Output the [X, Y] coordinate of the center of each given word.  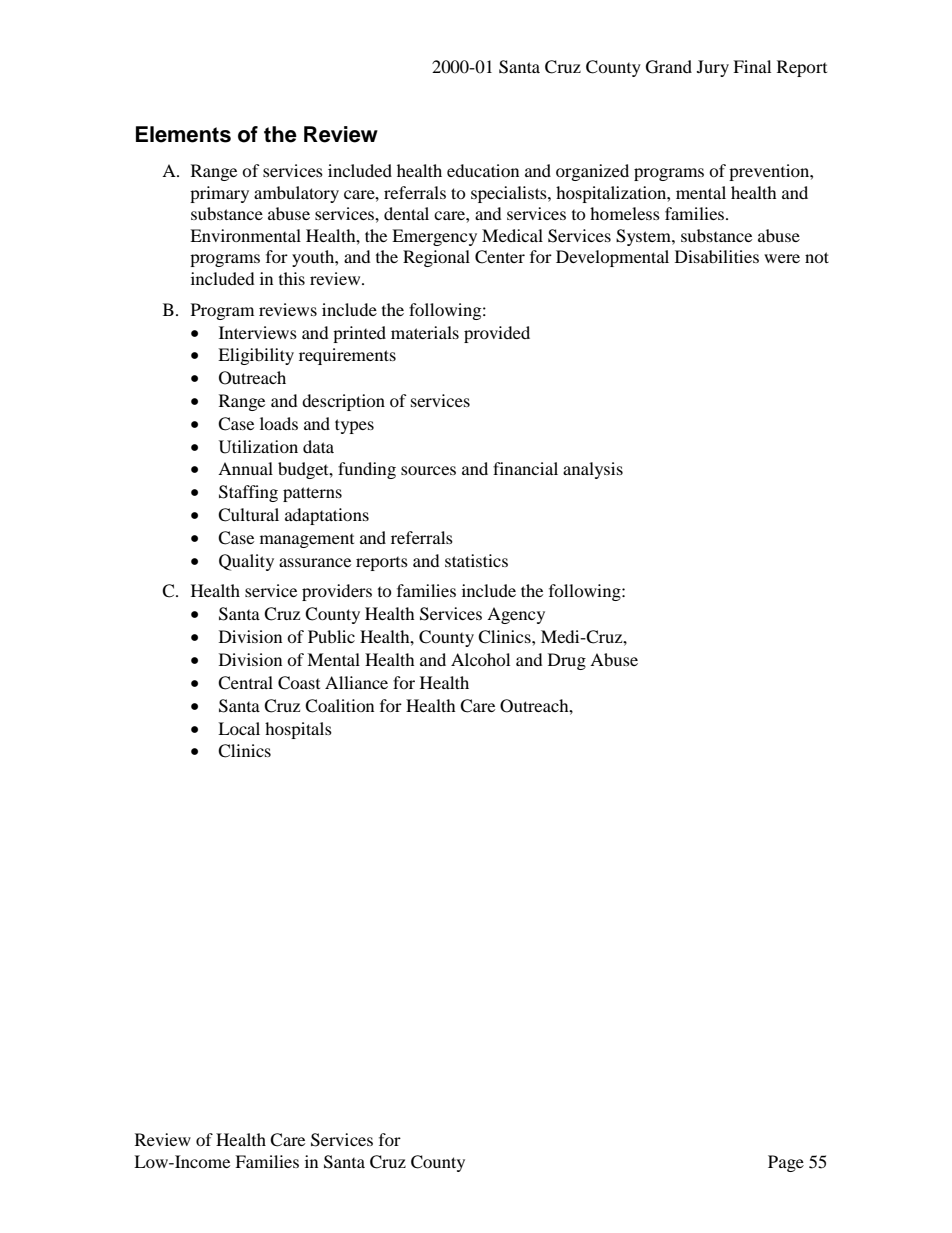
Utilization [258, 447]
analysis [593, 470]
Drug [567, 661]
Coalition [339, 706]
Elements [183, 134]
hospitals [298, 730]
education [483, 170]
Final [752, 66]
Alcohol [480, 659]
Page [786, 1163]
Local [239, 728]
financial [525, 468]
